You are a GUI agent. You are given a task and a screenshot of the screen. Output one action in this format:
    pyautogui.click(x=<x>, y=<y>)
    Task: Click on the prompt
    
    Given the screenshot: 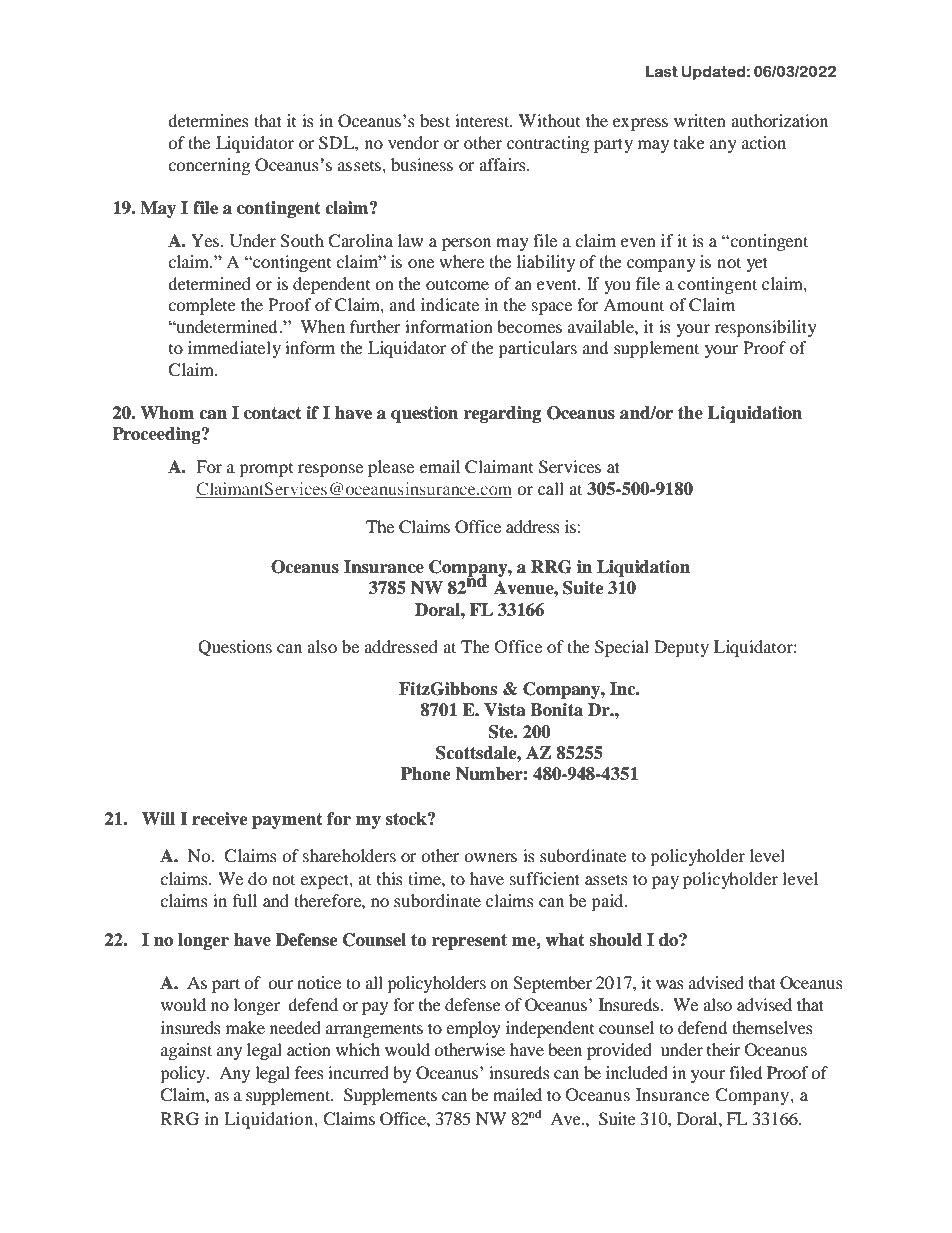 What is the action you would take?
    pyautogui.click(x=266, y=470)
